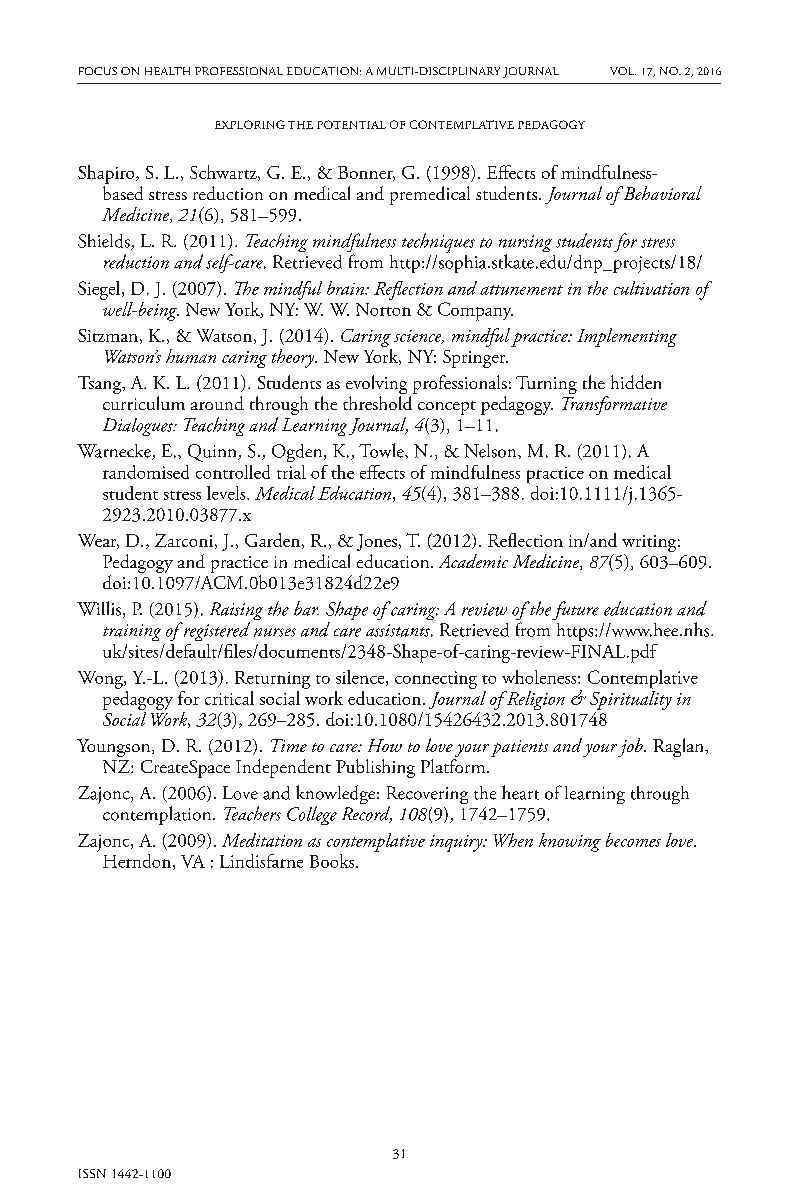  Describe the element at coordinates (167, 71) in the page. I see `HEALTH` at that location.
